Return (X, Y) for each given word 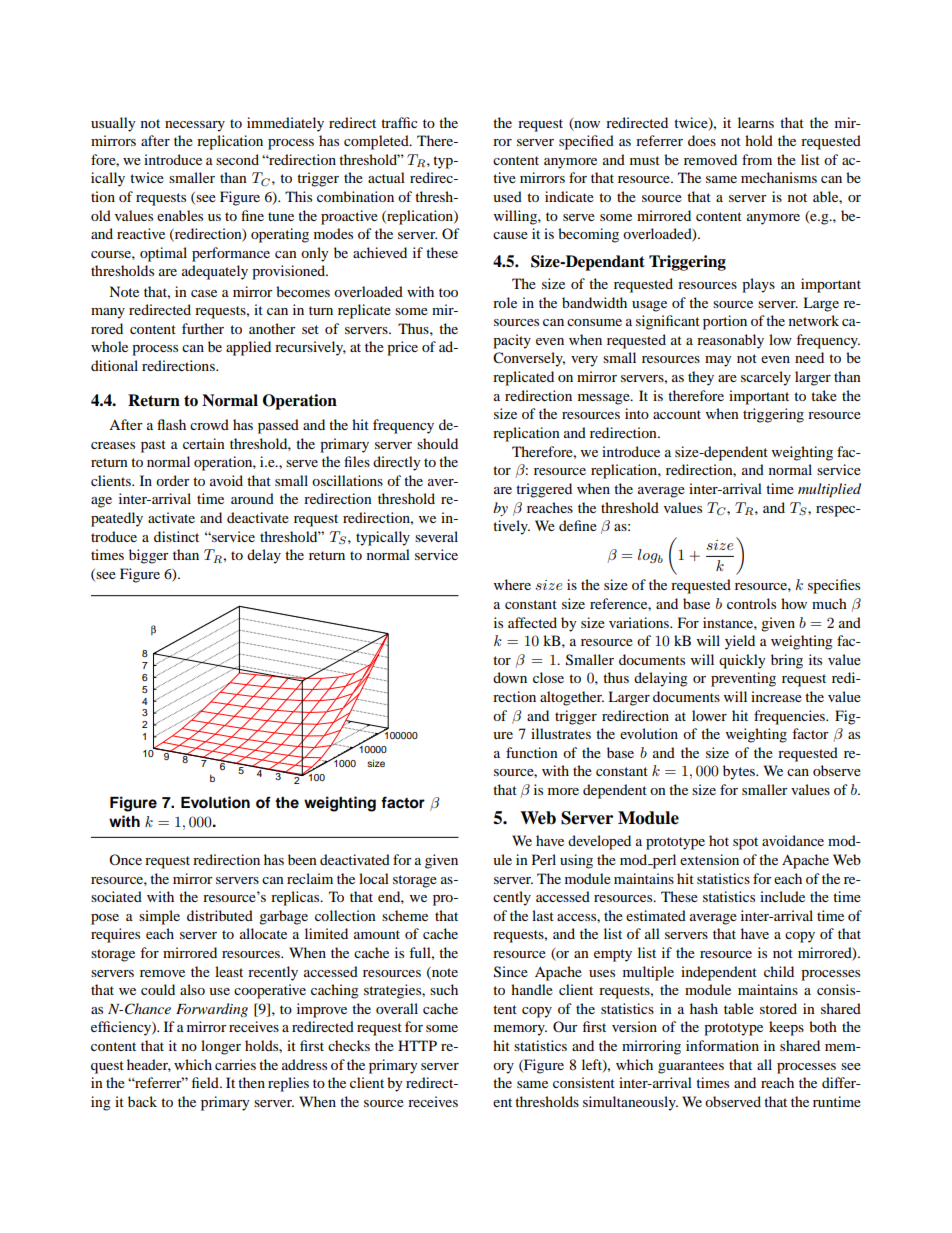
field (206, 1082)
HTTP (417, 1045)
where (512, 584)
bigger (149, 556)
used (507, 196)
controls (751, 603)
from (757, 159)
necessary (195, 126)
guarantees (691, 1067)
